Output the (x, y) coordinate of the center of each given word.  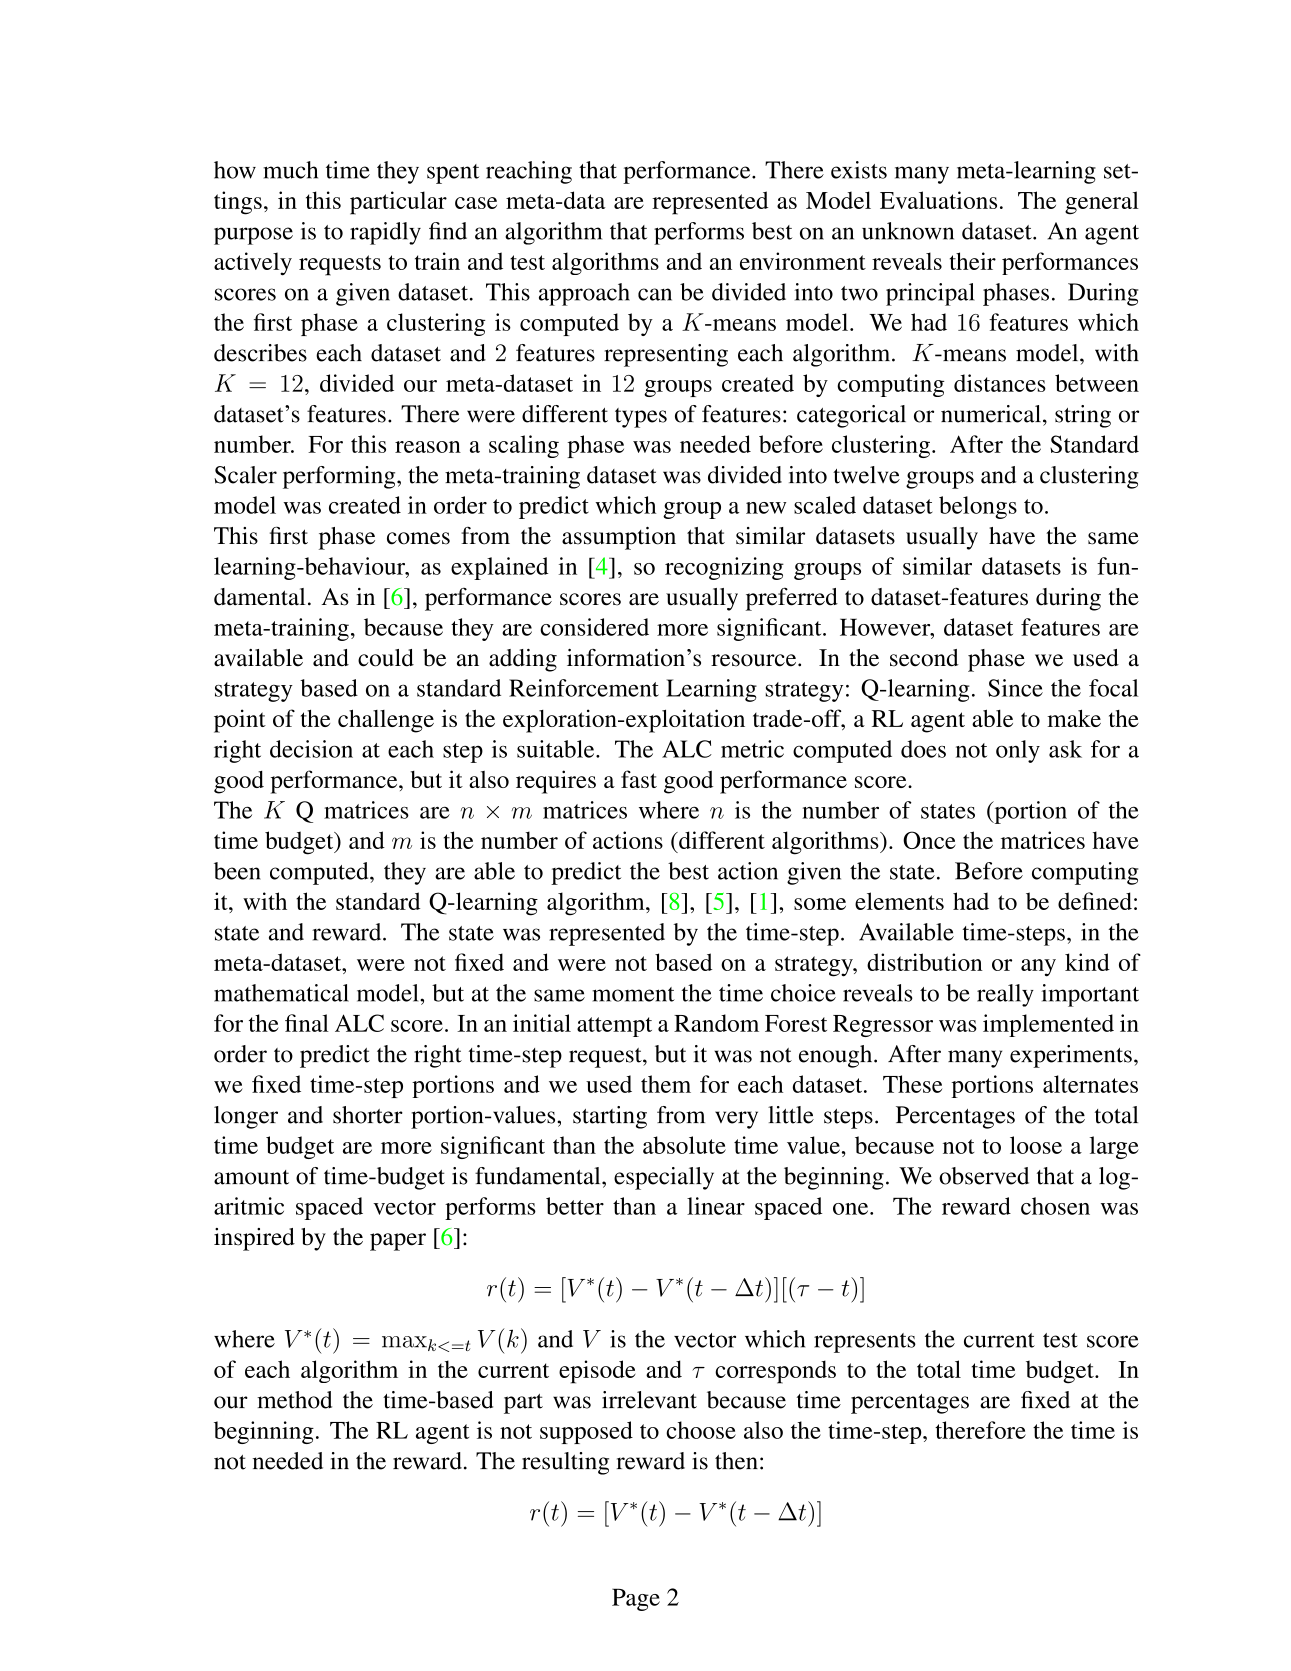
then (736, 1461)
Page (636, 1599)
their (973, 261)
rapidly (385, 233)
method (294, 1400)
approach (584, 294)
